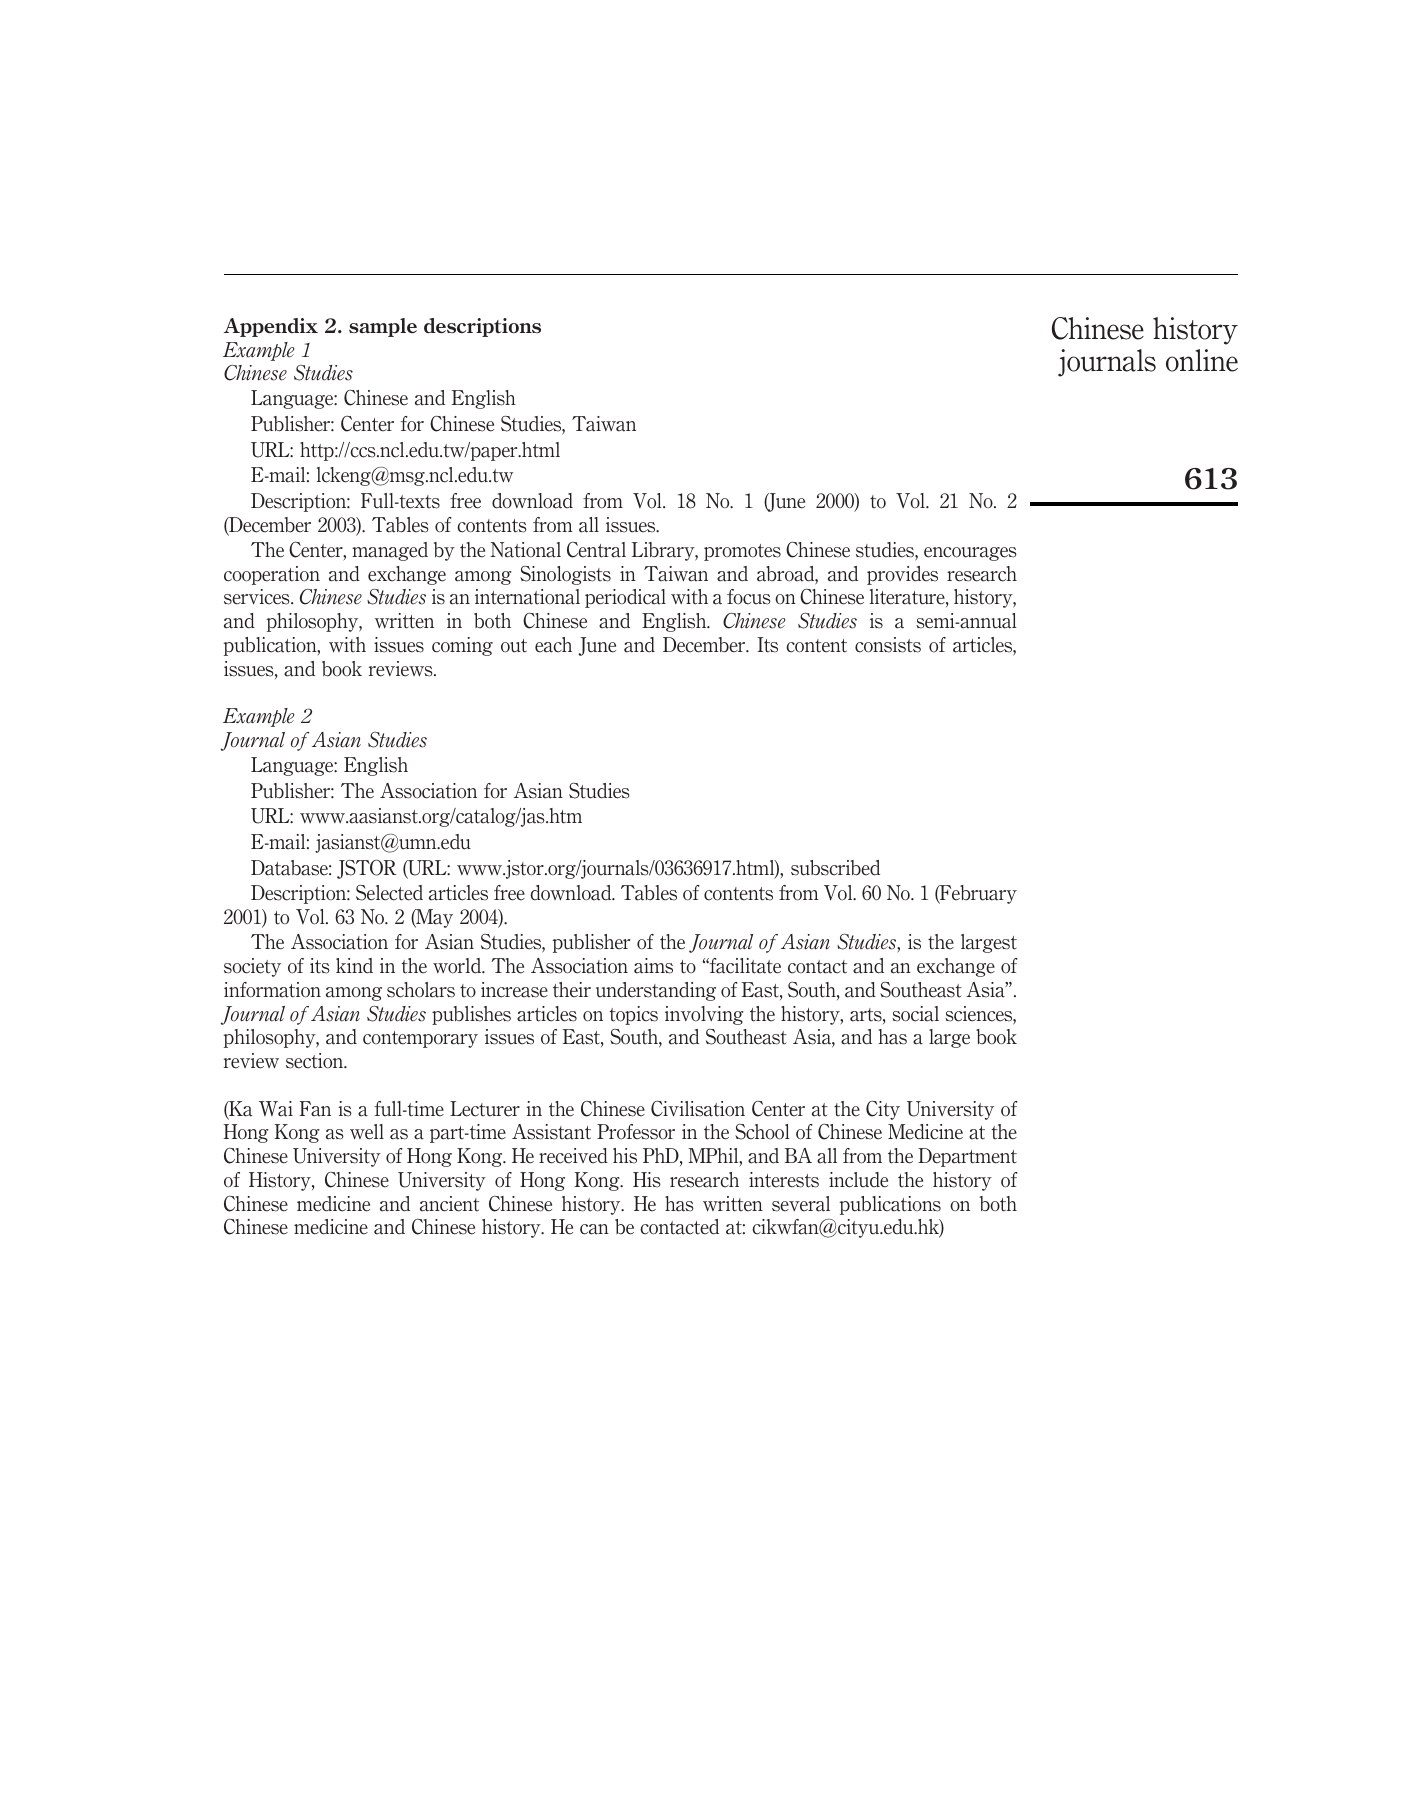 The width and height of the page is (1404, 1817). Describe the element at coordinates (389, 893) in the page. I see `Selected` at that location.
